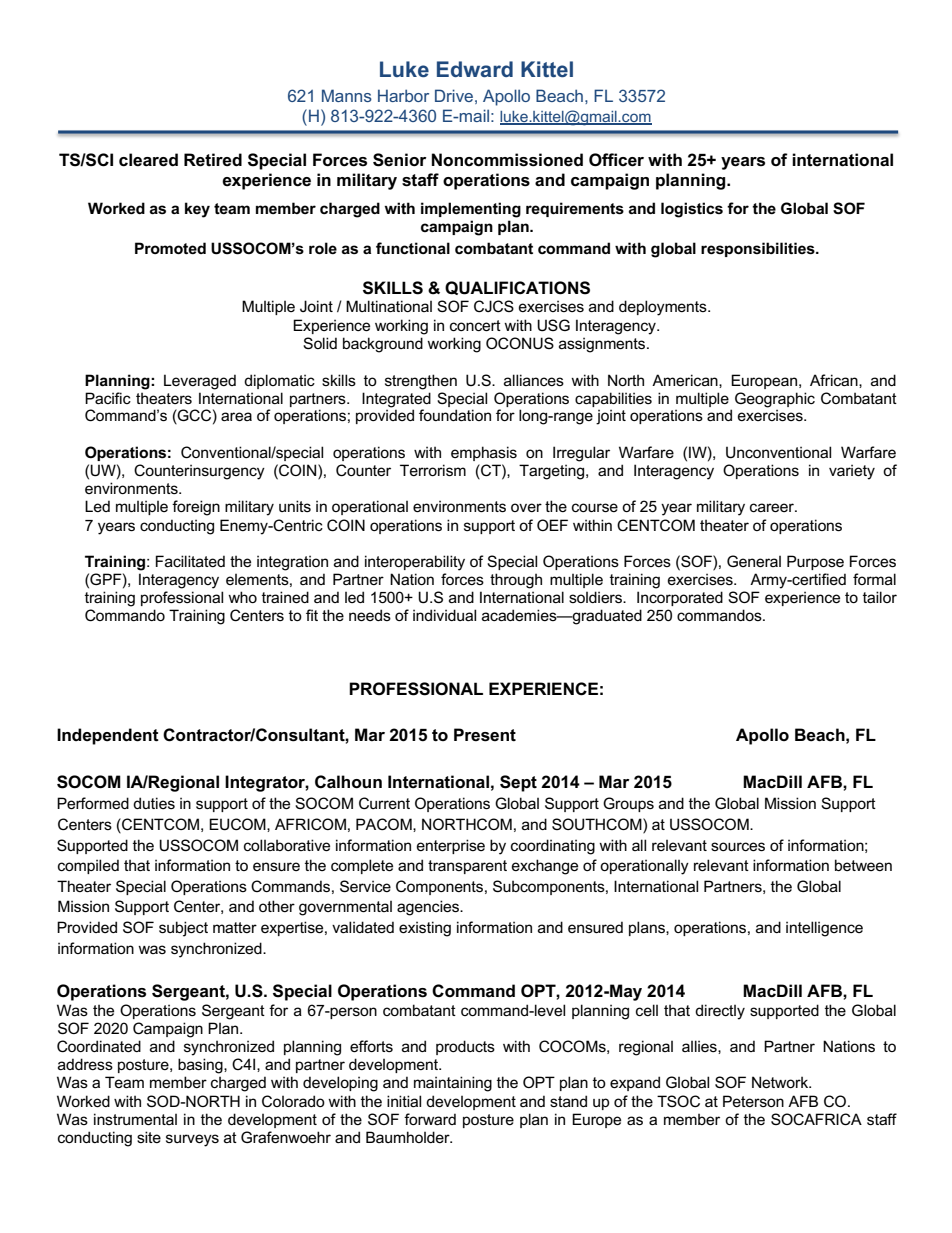 This image has width=952, height=1233. Describe the element at coordinates (242, 597) in the image. I see `who` at that location.
